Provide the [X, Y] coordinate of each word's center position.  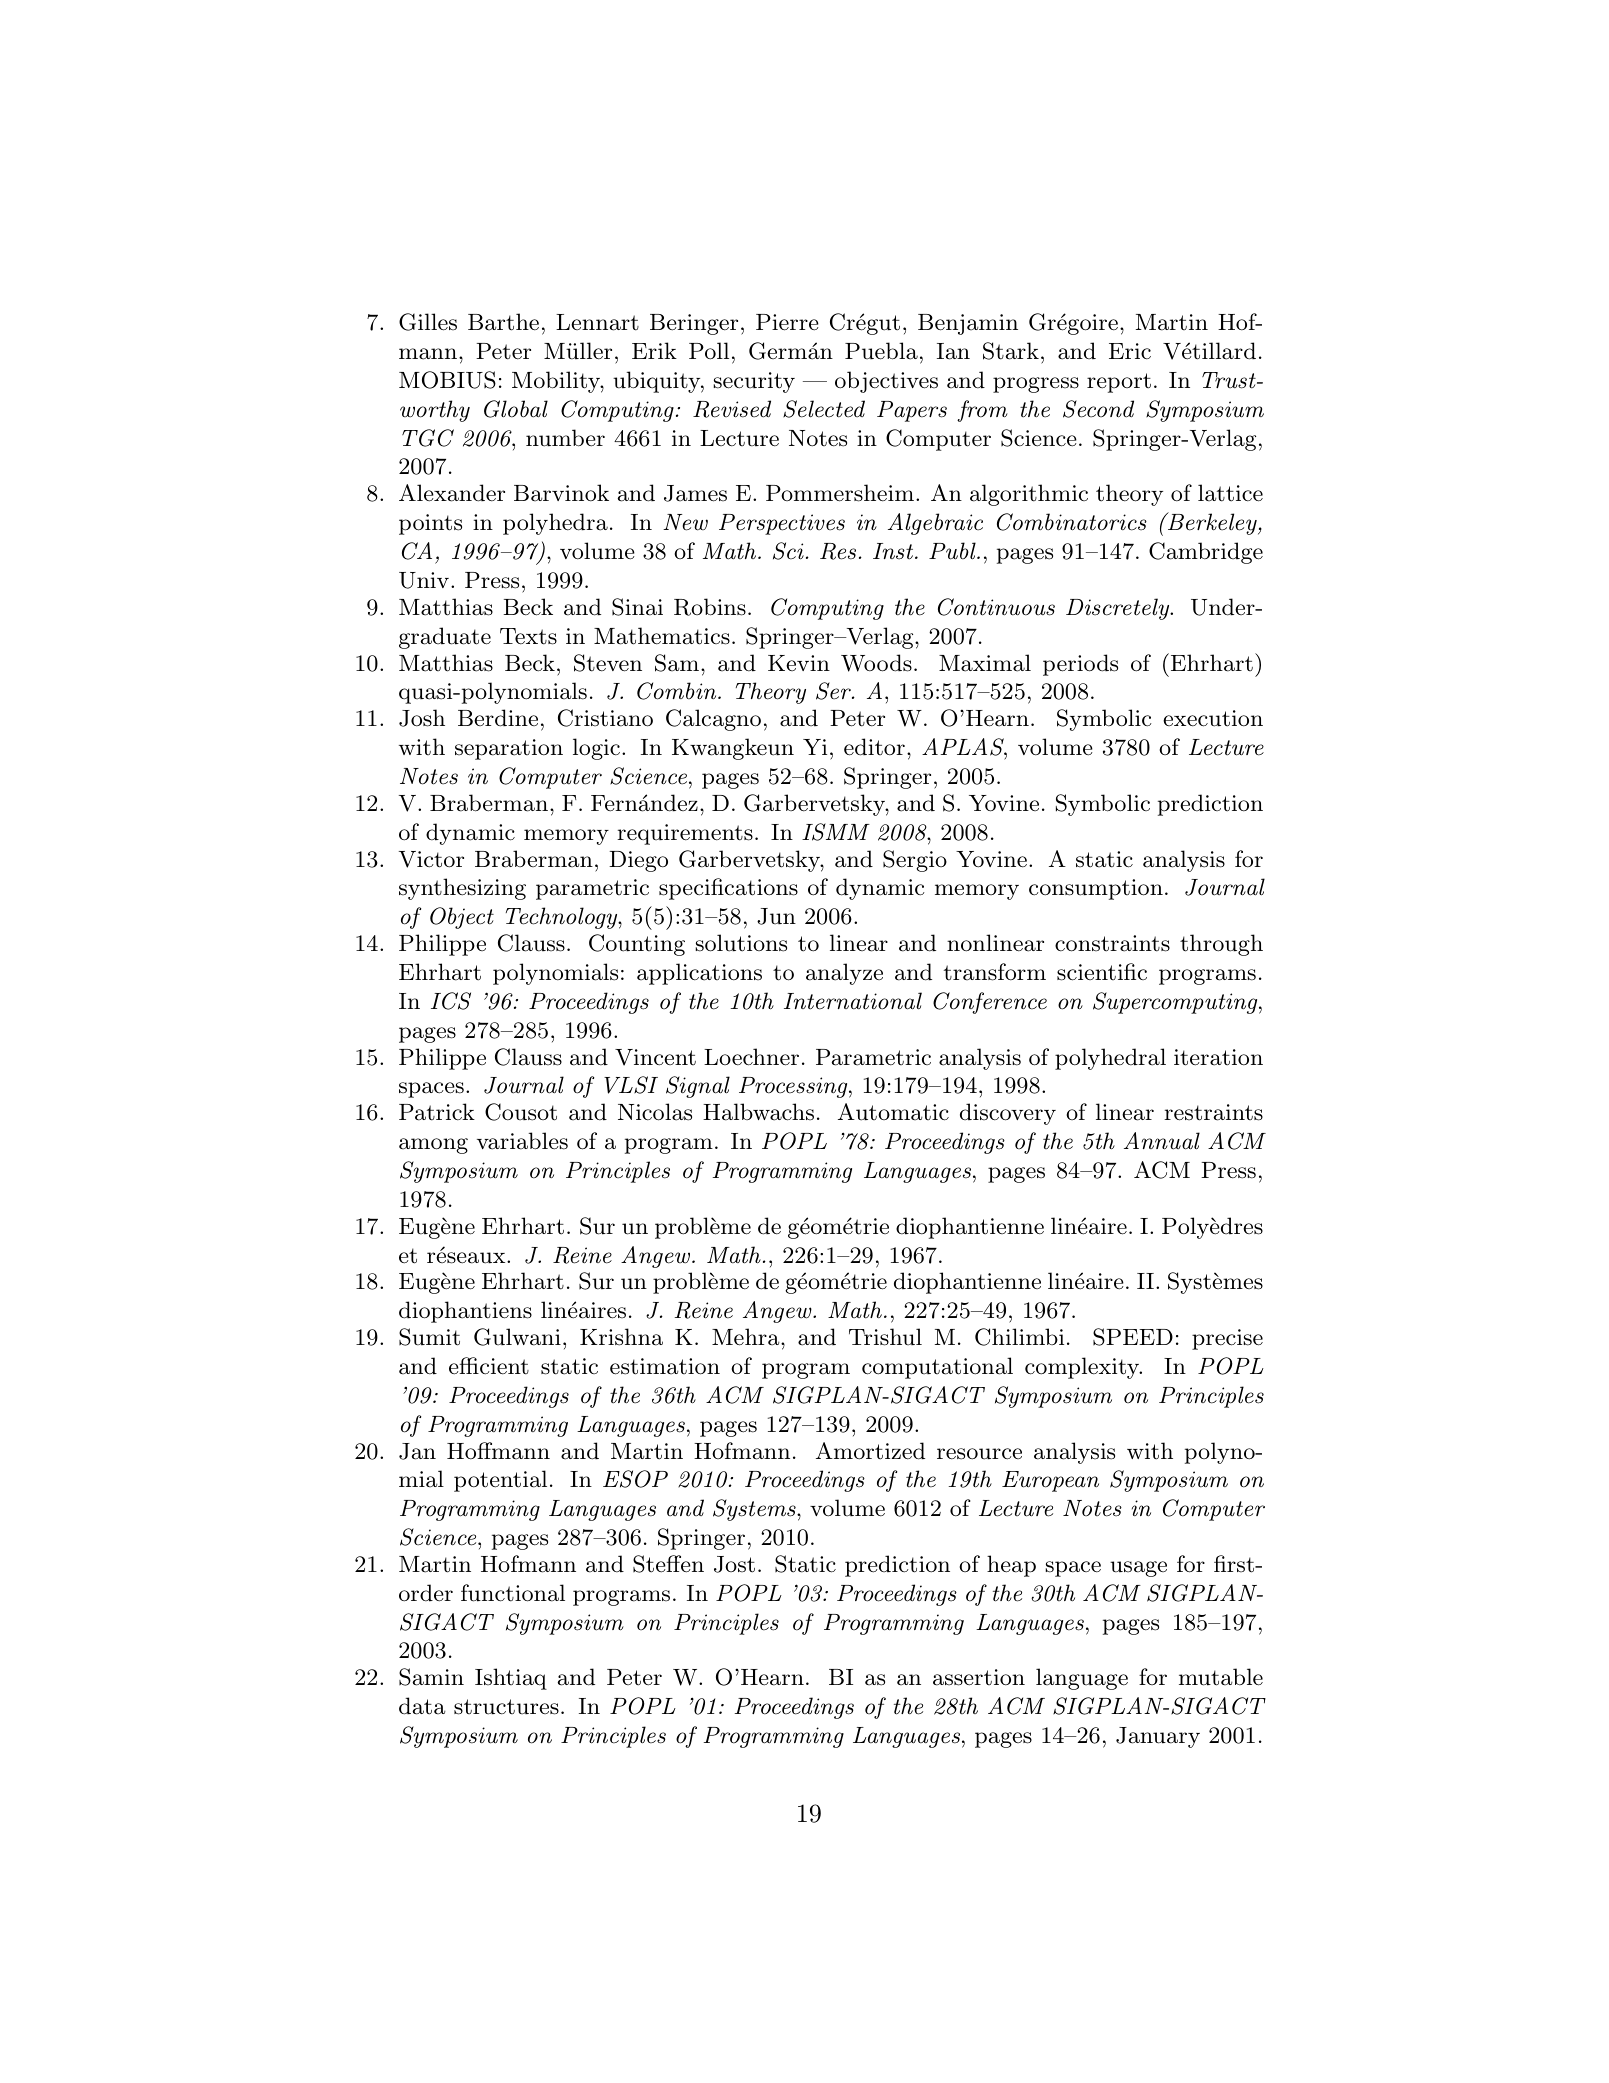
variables [522, 1141]
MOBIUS [447, 380]
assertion [979, 1677]
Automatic [893, 1112]
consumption [1096, 889]
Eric [1130, 351]
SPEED [1133, 1337]
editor [874, 747]
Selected [824, 409]
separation [509, 749]
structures [506, 1707]
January [1158, 1737]
